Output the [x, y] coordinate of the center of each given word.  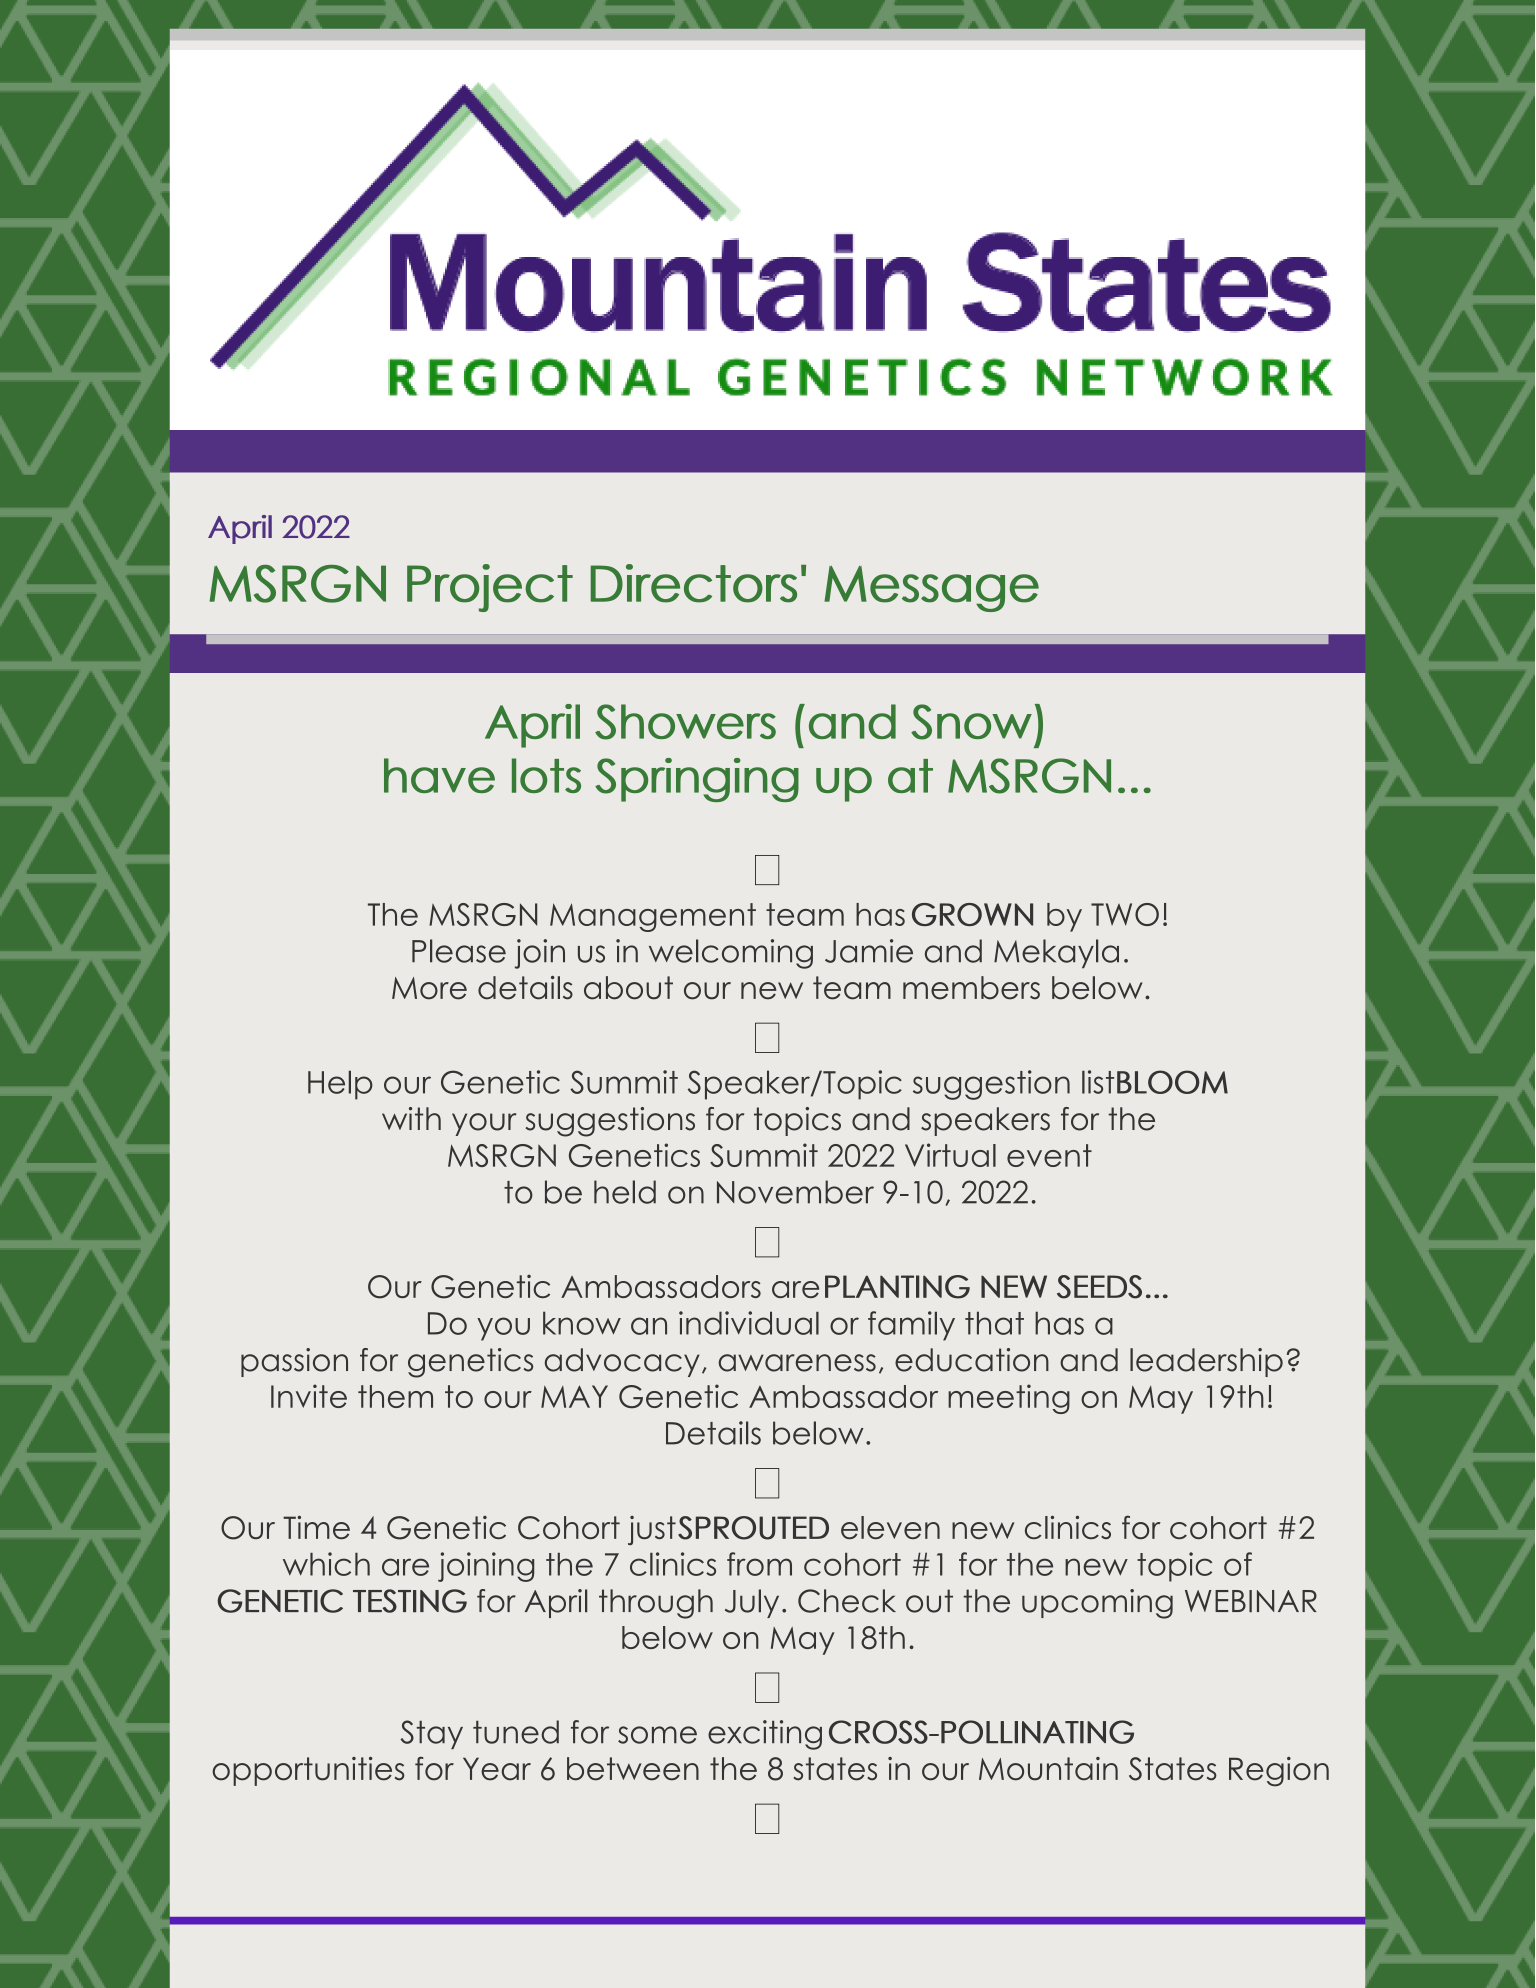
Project [490, 588]
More [429, 988]
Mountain [1048, 1769]
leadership [1206, 1362]
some [657, 1735]
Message [931, 589]
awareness [797, 1363]
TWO [1125, 914]
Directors [694, 583]
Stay [431, 1734]
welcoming [731, 954]
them [395, 1396]
